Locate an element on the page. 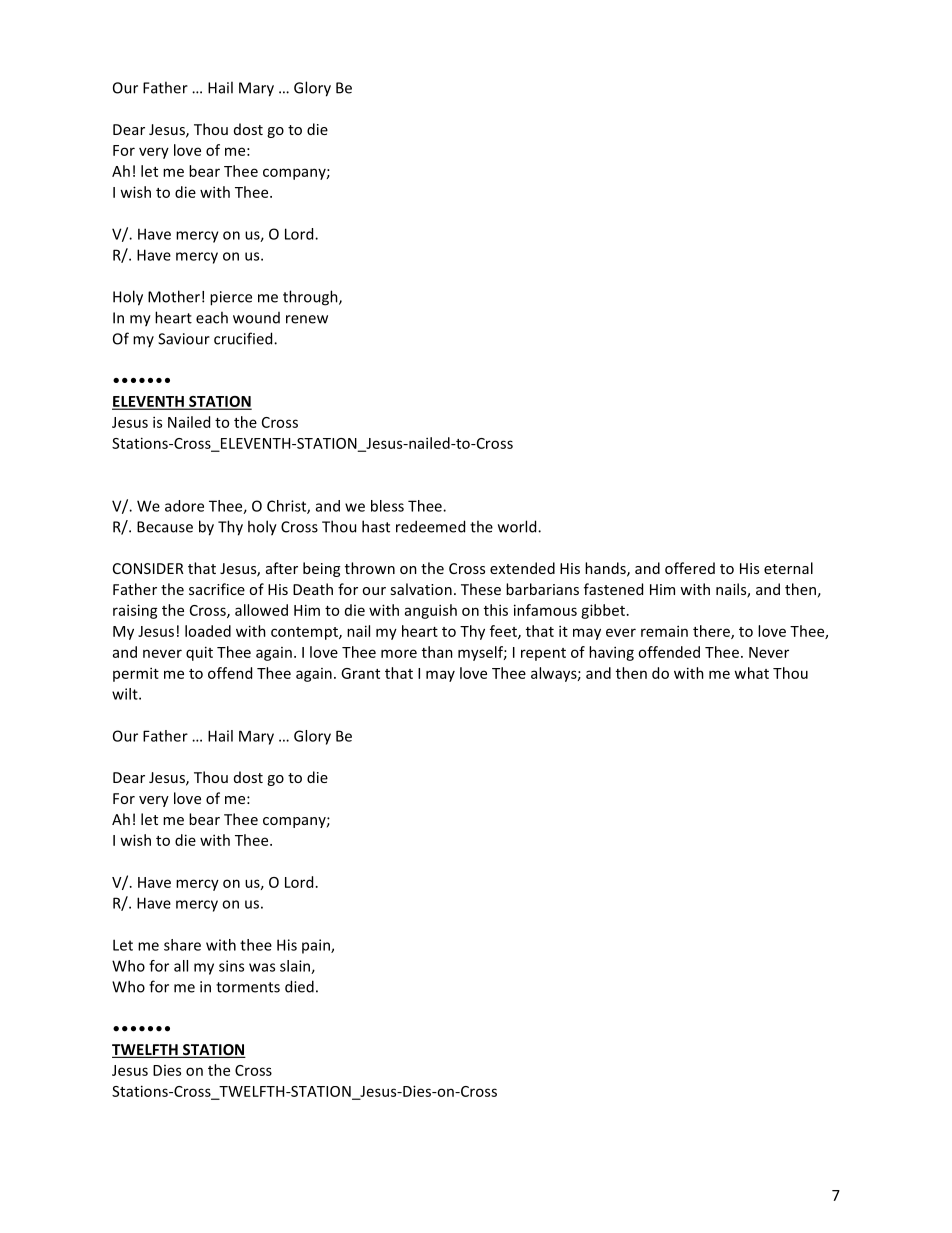 This page has height=1233, width=952. each is located at coordinates (212, 317).
